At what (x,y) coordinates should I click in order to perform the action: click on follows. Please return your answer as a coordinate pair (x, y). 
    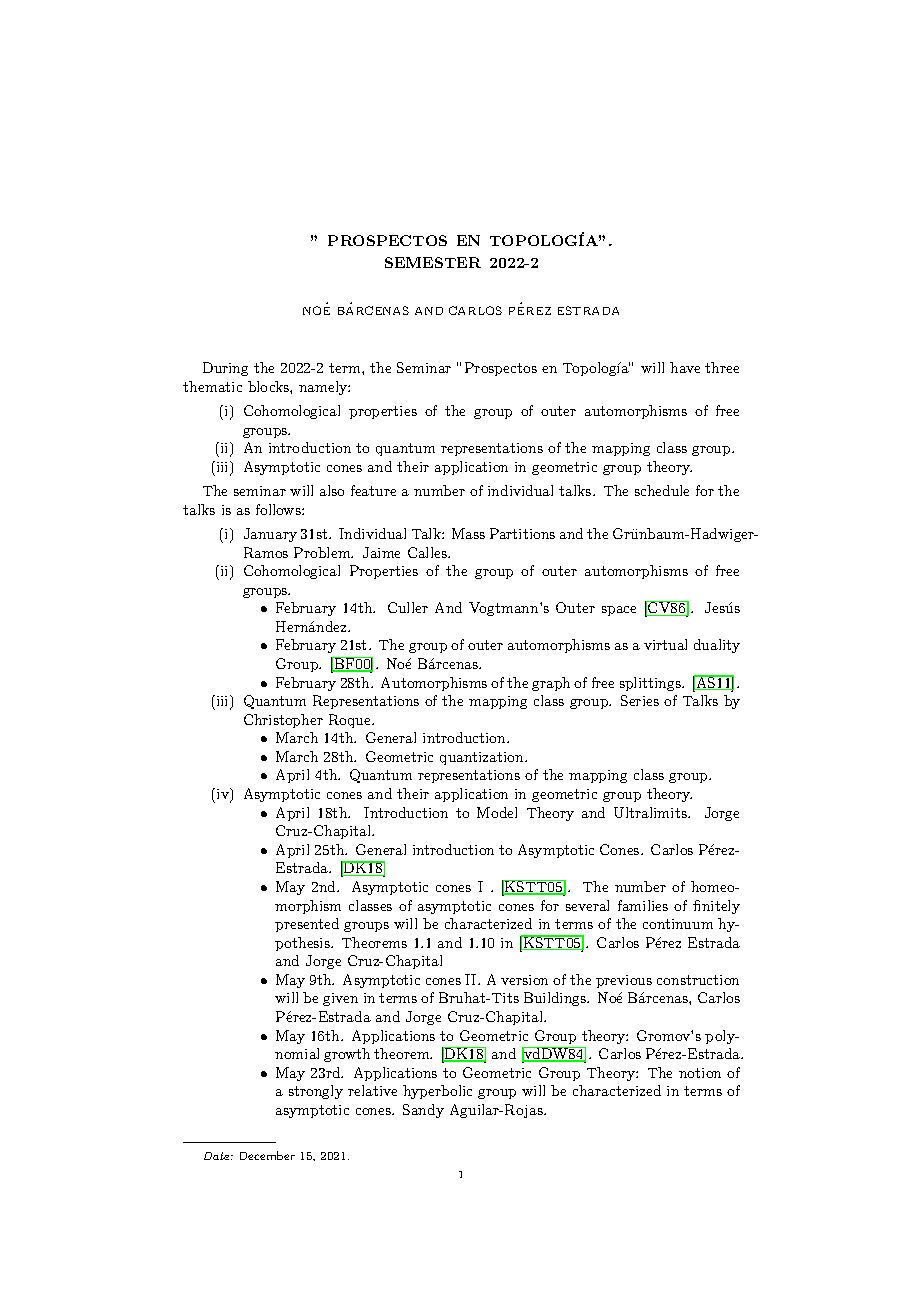
    Looking at the image, I should click on (279, 509).
